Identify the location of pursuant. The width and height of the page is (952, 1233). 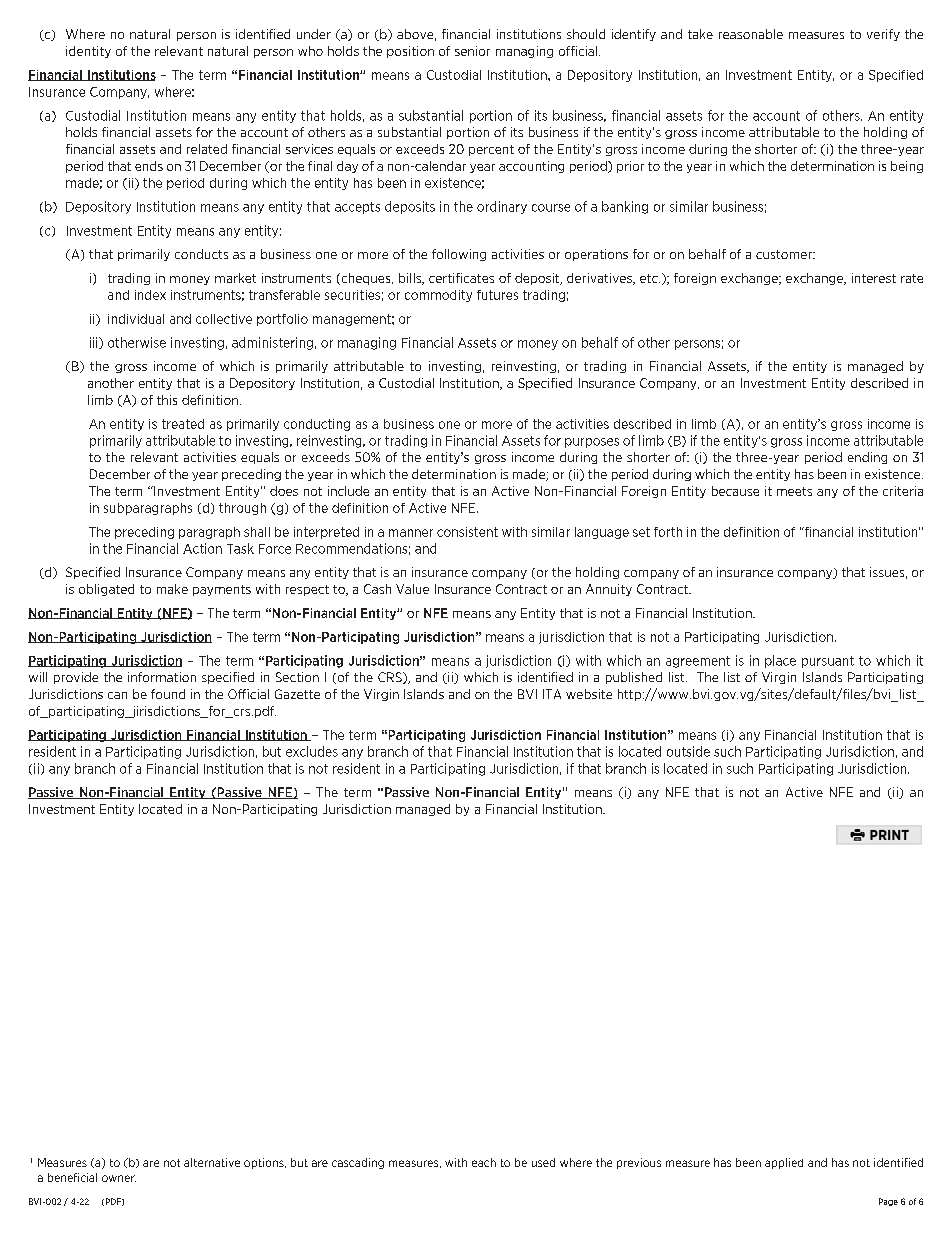
(828, 662).
